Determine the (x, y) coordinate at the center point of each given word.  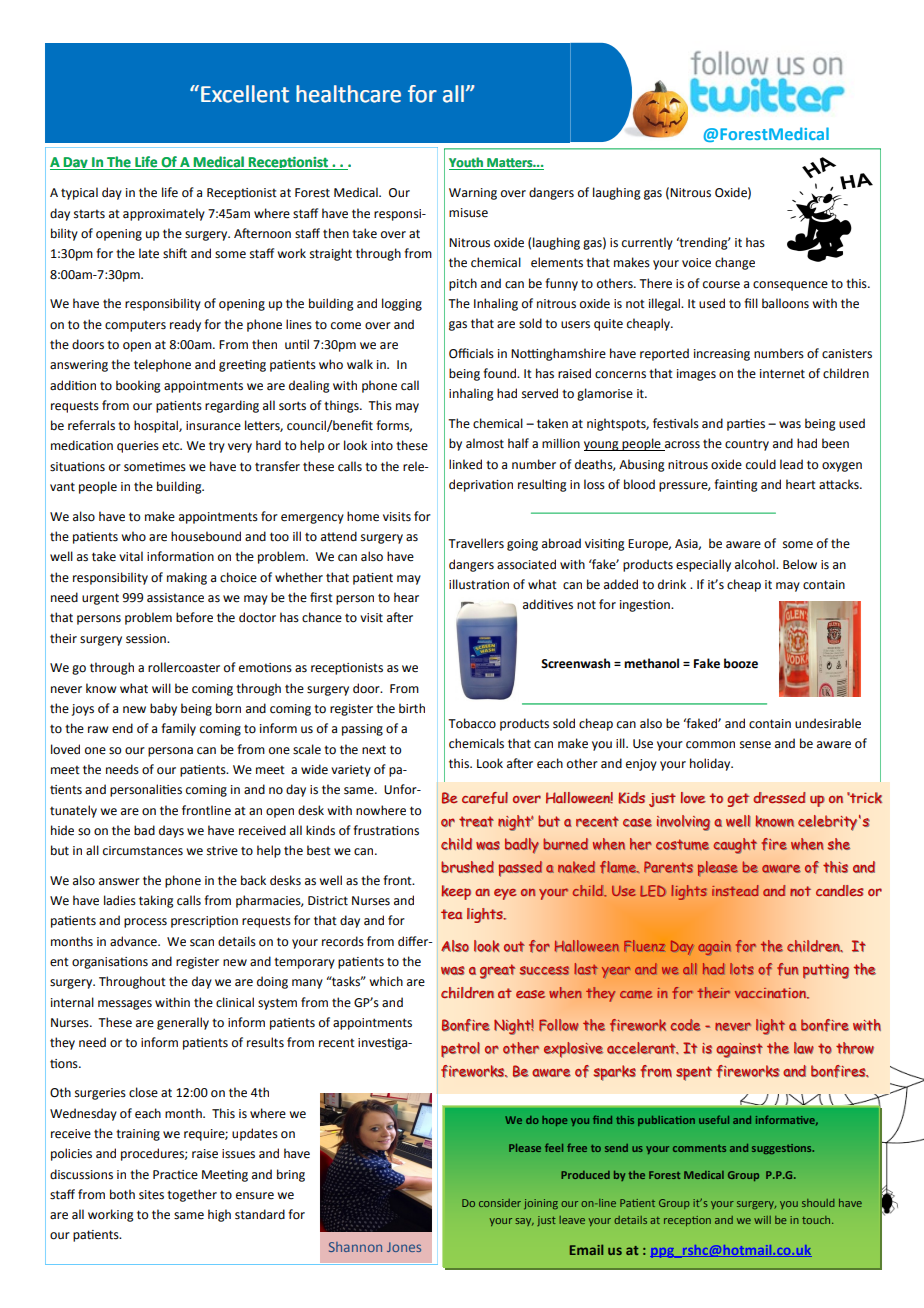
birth (412, 708)
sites (151, 1195)
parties (746, 425)
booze (741, 663)
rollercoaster (184, 667)
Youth (467, 163)
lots (742, 969)
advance (134, 941)
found (500, 373)
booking (138, 386)
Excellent (245, 94)
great (498, 971)
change (735, 263)
